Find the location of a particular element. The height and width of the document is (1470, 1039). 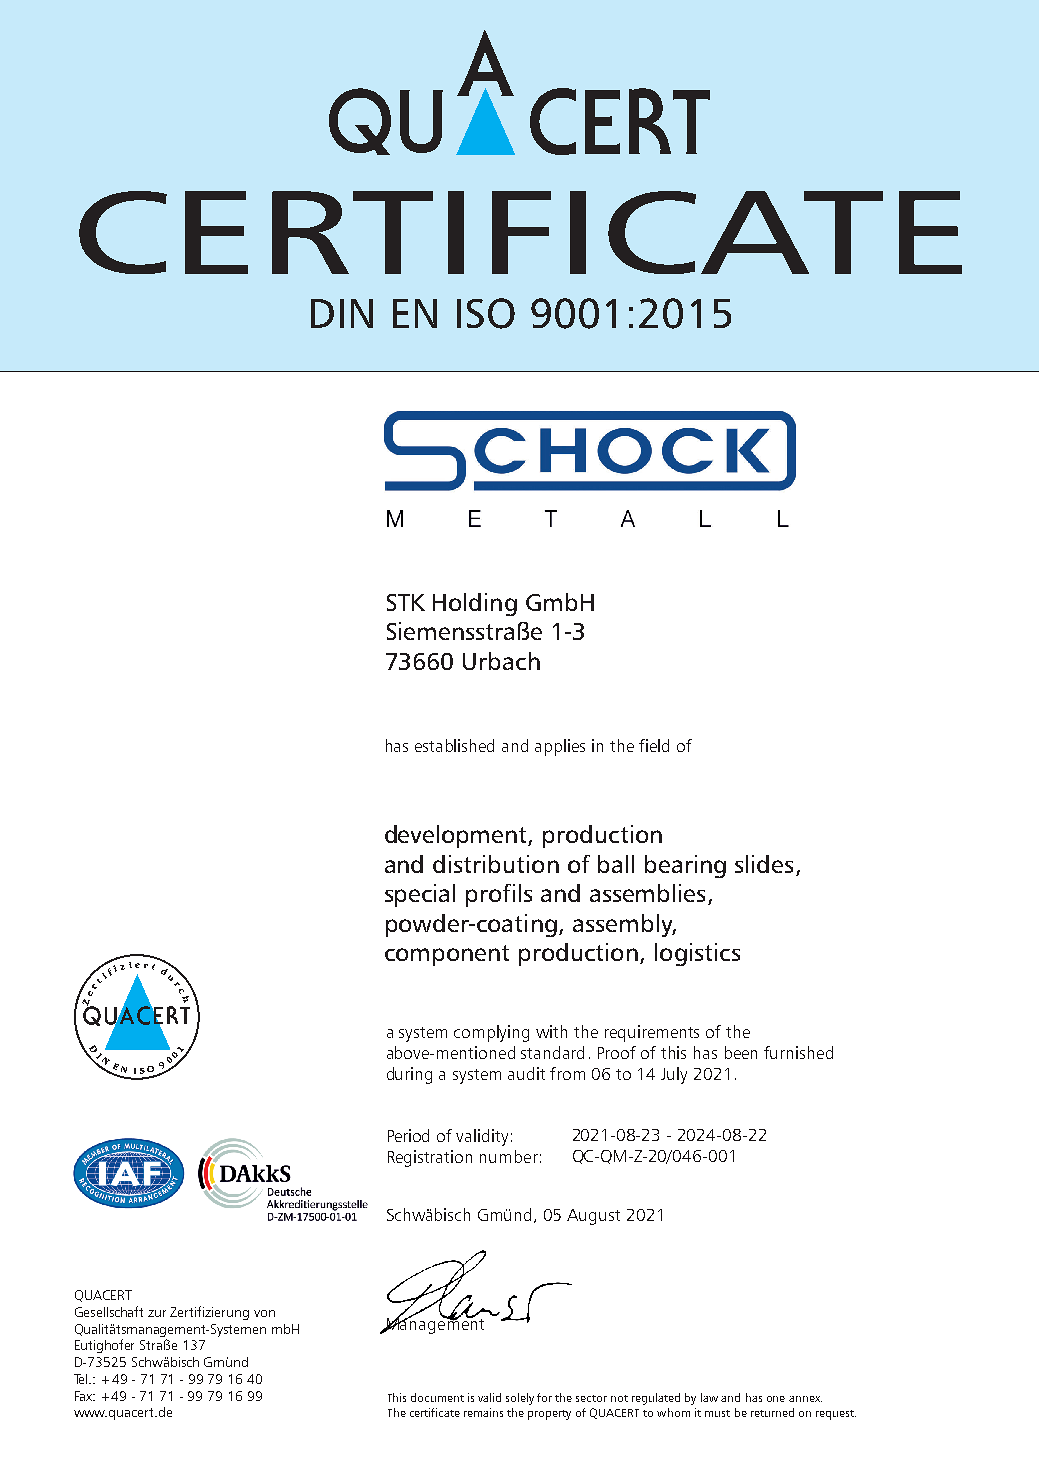

Fax is located at coordinates (85, 1396).
